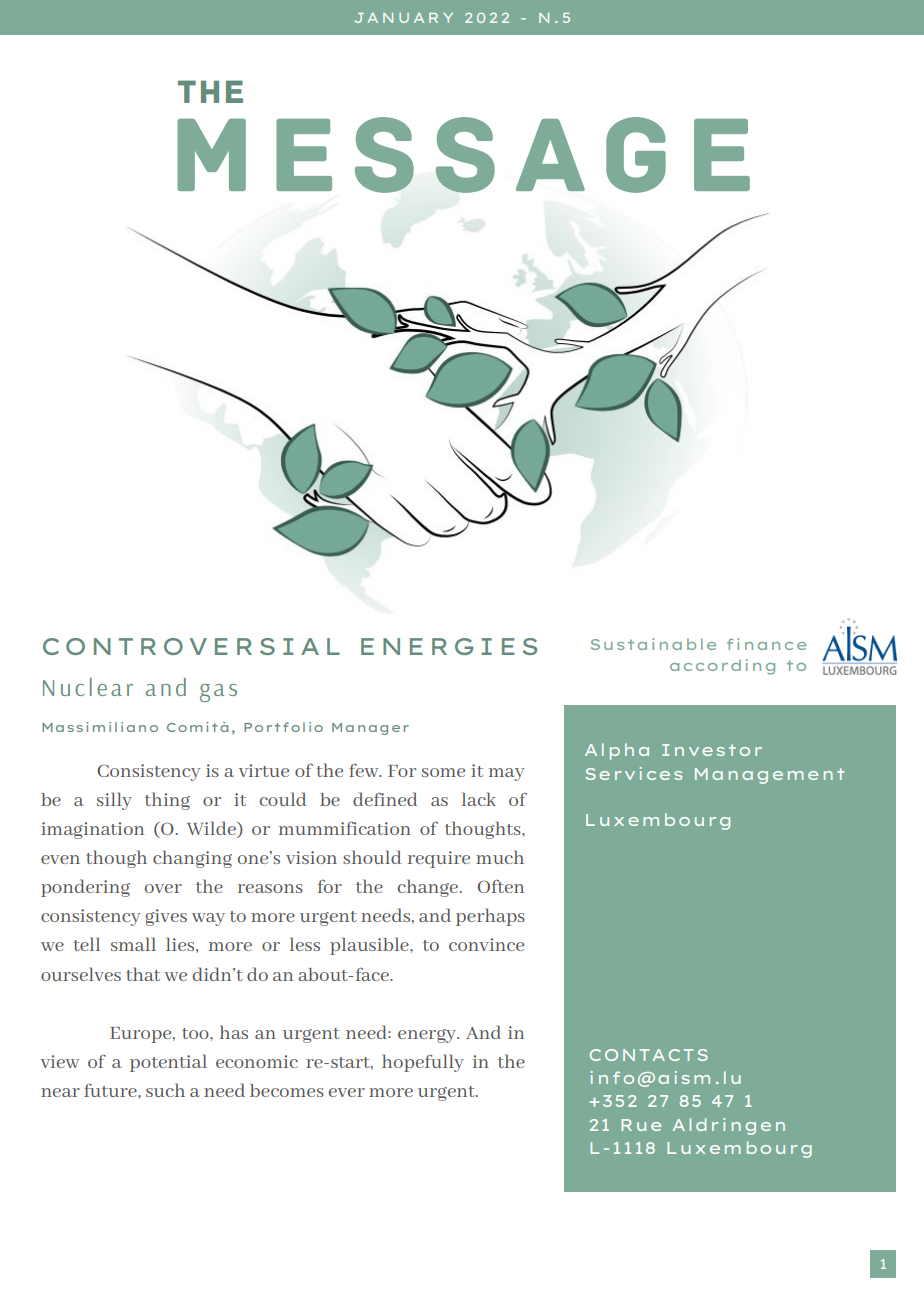 The width and height of the screenshot is (924, 1308). I want to click on thing, so click(167, 801).
